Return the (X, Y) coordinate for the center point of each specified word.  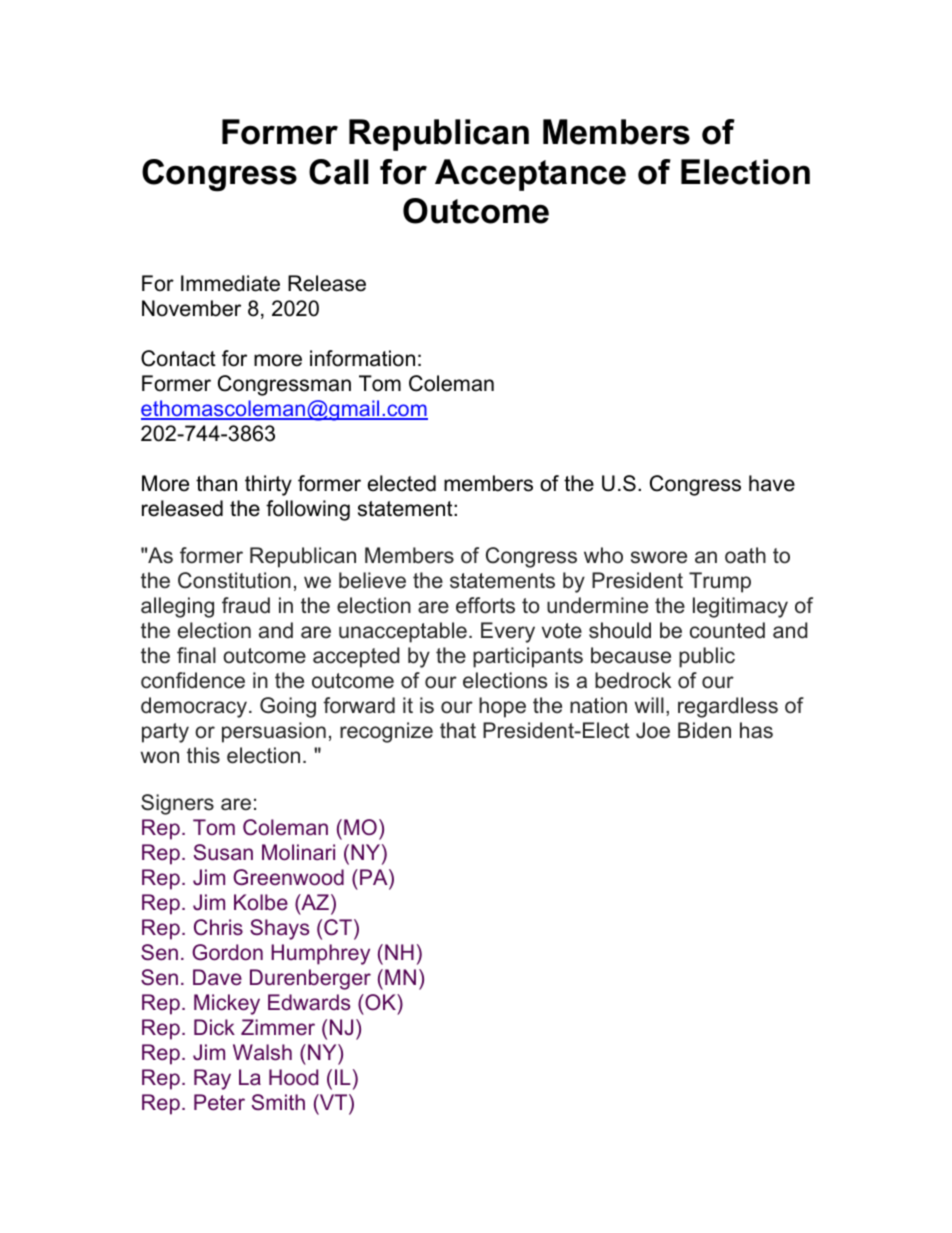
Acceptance (530, 175)
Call (338, 172)
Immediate (230, 283)
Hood (293, 1077)
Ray (212, 1079)
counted (727, 630)
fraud (246, 605)
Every (508, 632)
